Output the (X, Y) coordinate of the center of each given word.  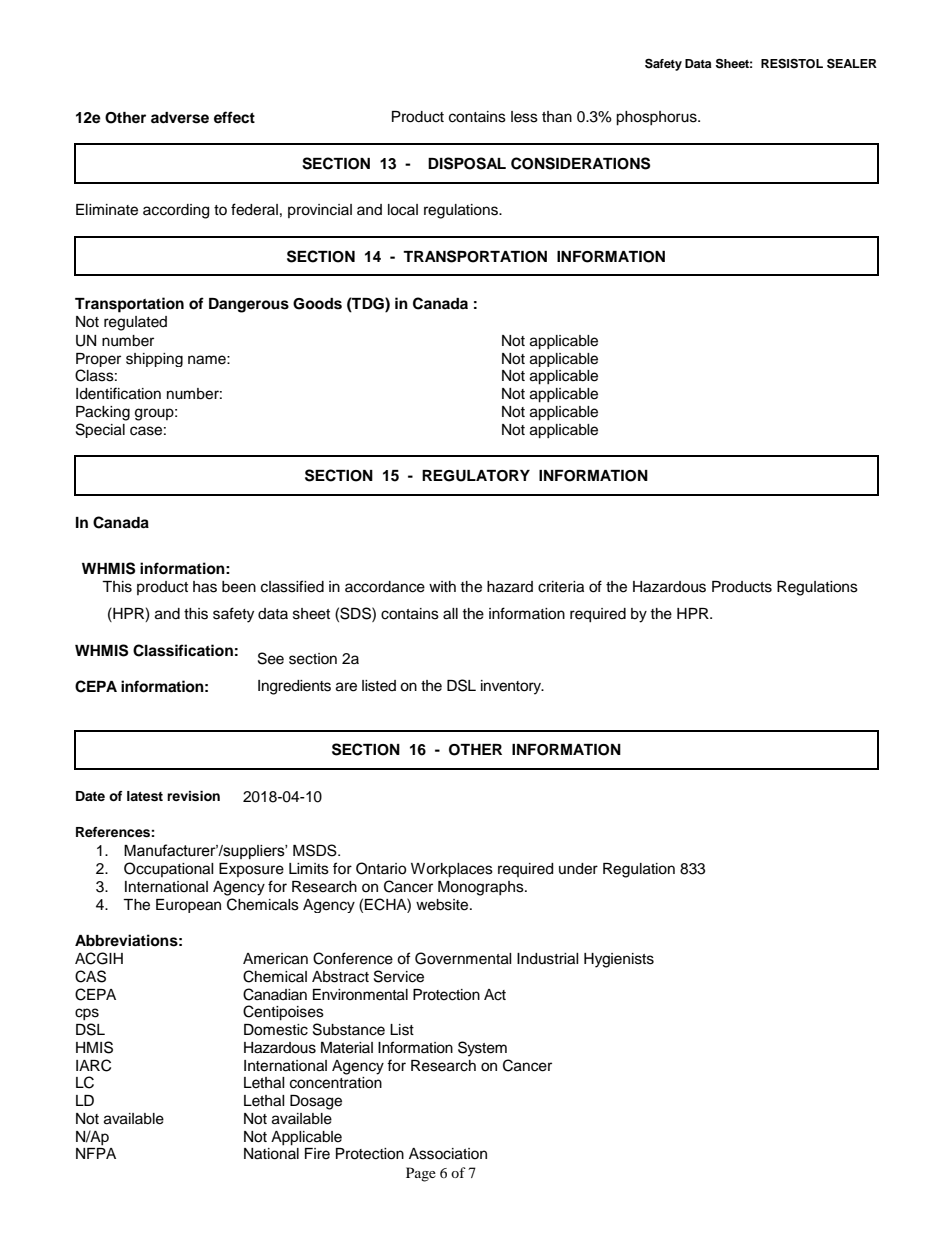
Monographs (482, 888)
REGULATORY (476, 476)
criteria (561, 587)
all (450, 614)
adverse (180, 118)
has (205, 587)
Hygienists (619, 960)
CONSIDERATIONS (580, 163)
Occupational (169, 869)
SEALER (852, 63)
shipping (154, 360)
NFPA (96, 1153)
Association (448, 1154)
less (524, 117)
